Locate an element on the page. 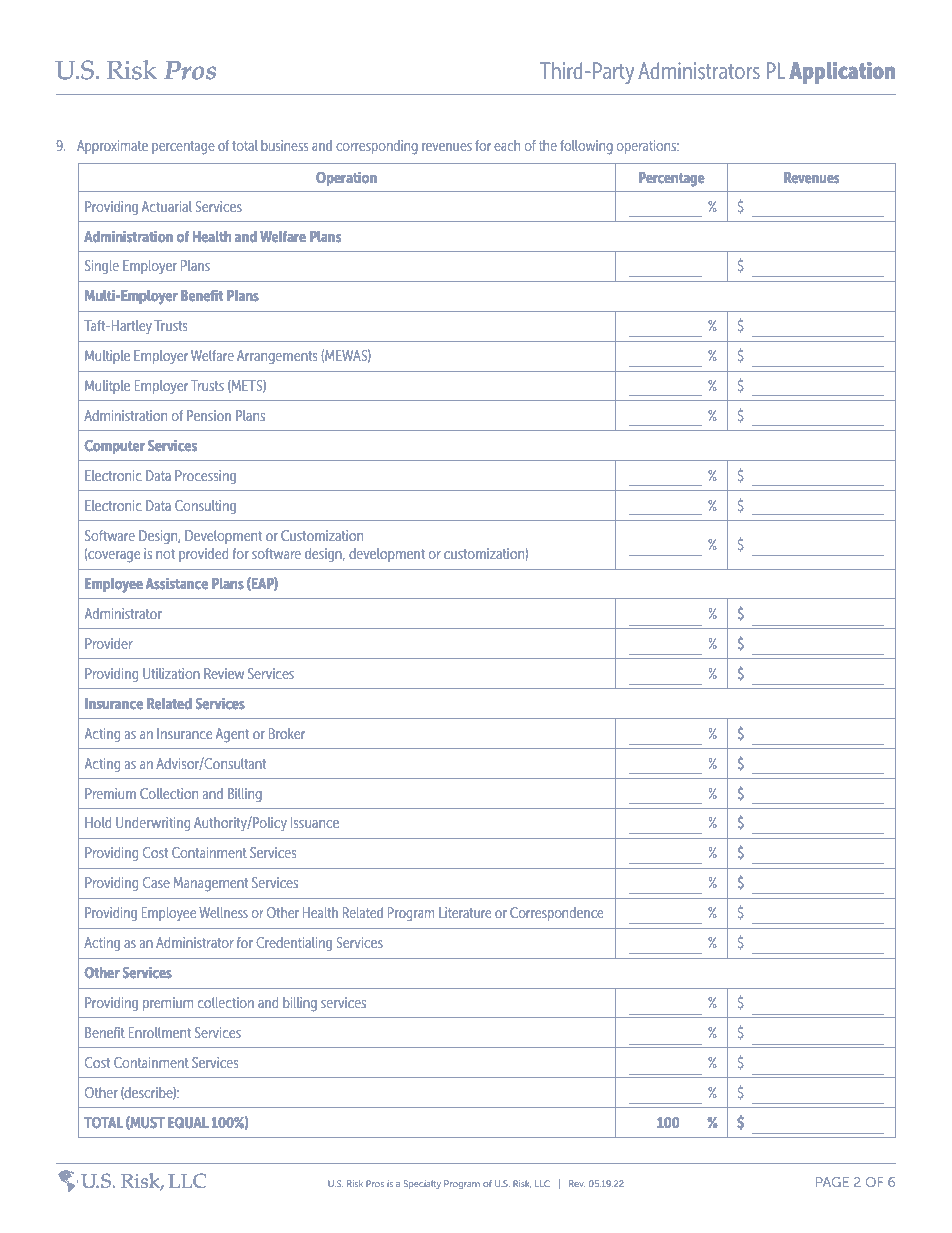  Application is located at coordinates (842, 73).
